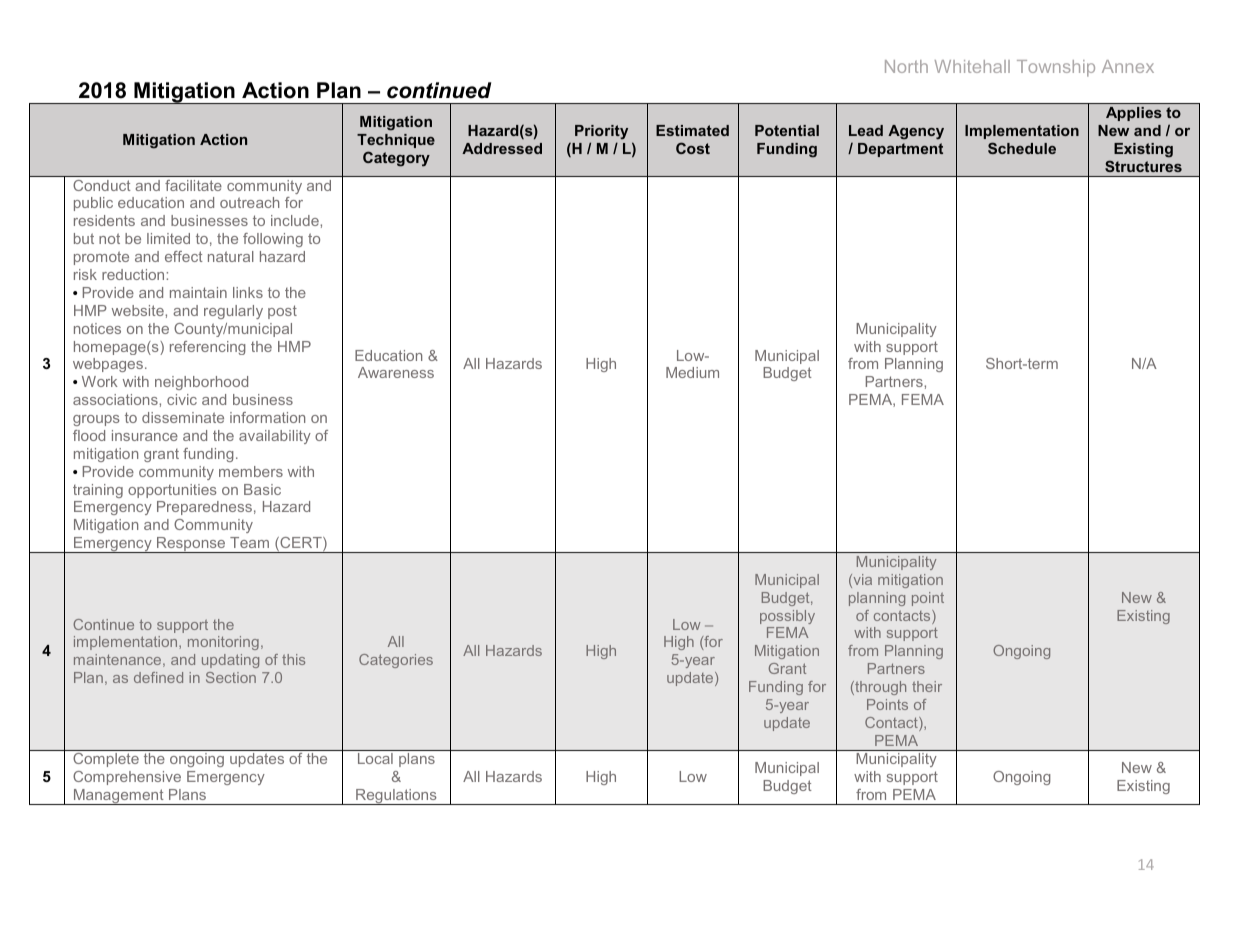  I want to click on Awareness, so click(396, 372).
